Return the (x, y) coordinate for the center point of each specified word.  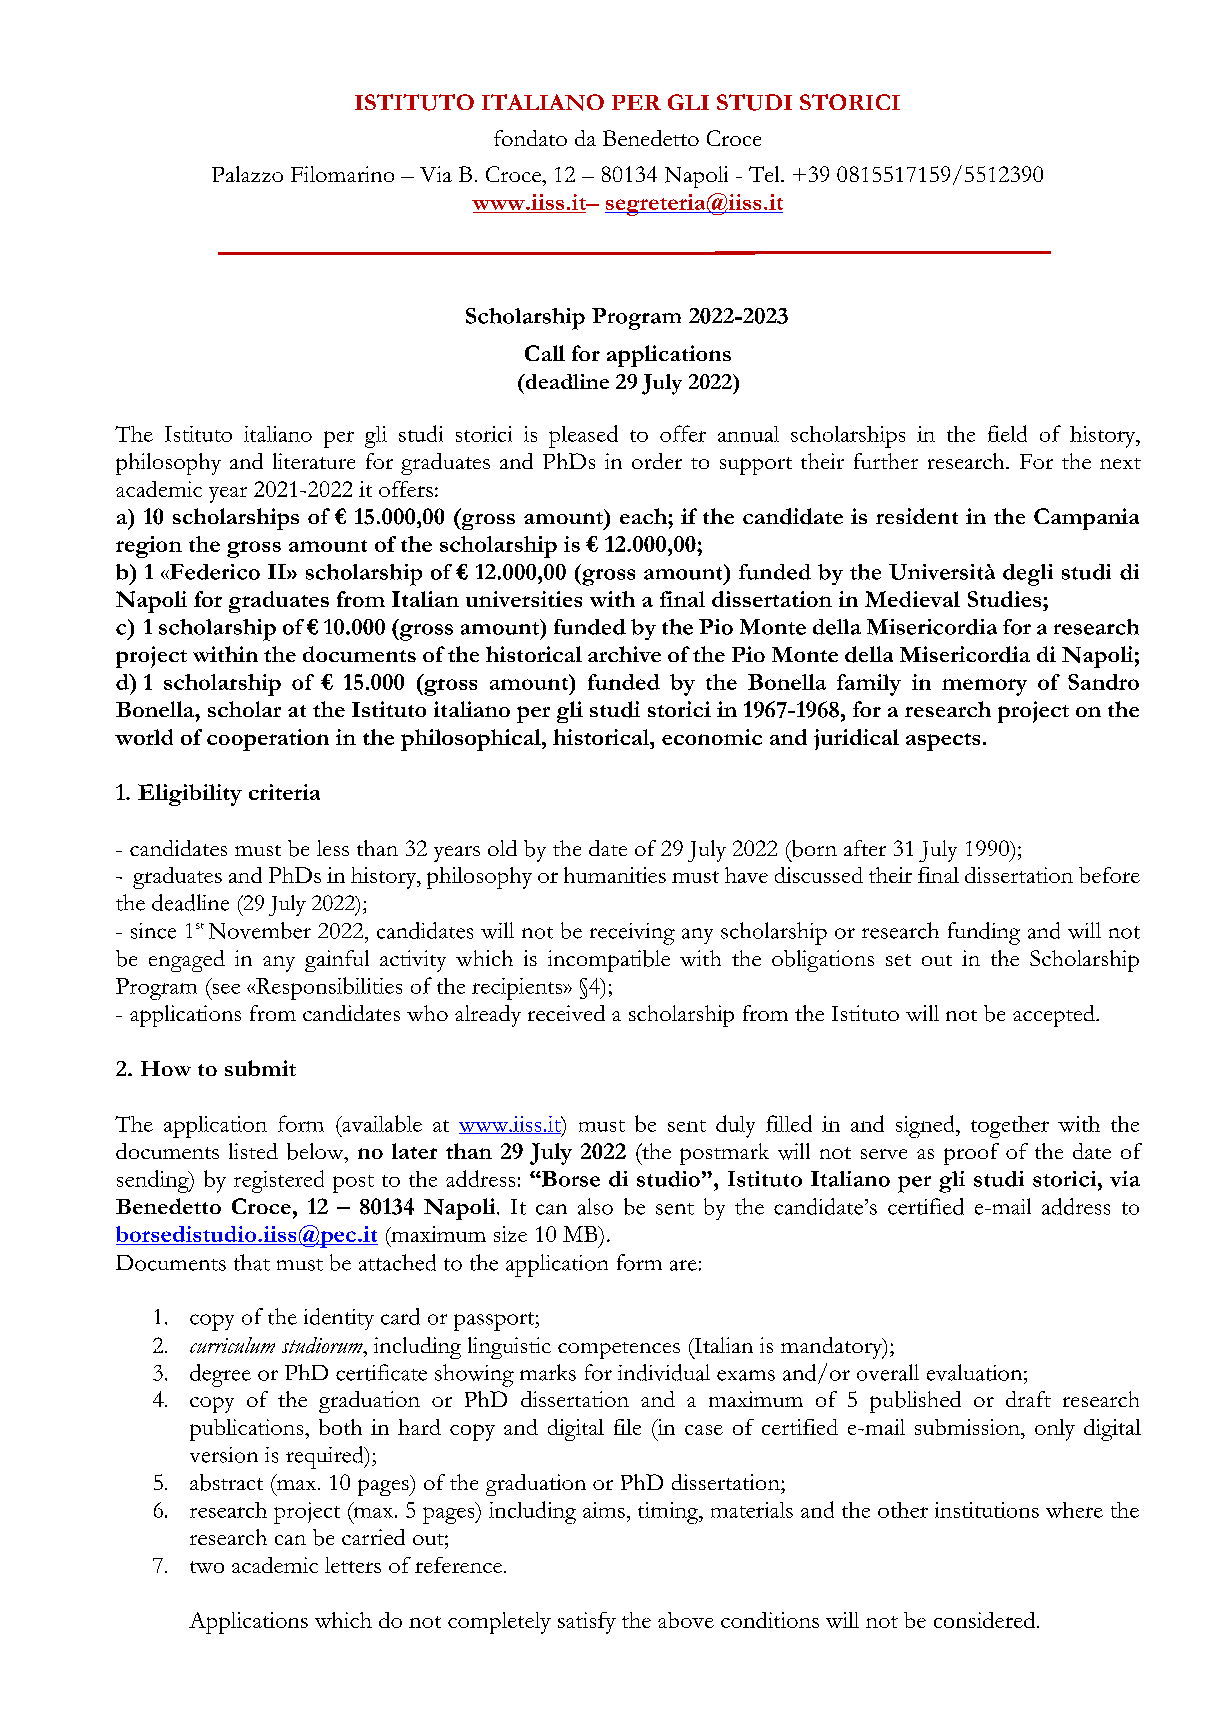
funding (984, 933)
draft (1028, 1399)
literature (314, 461)
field (1007, 433)
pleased (583, 436)
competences (619, 1350)
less (333, 848)
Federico (214, 572)
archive (624, 654)
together (1010, 1127)
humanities (615, 875)
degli (1028, 575)
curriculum (232, 1345)
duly (735, 1126)
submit (260, 1068)
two (207, 1567)
